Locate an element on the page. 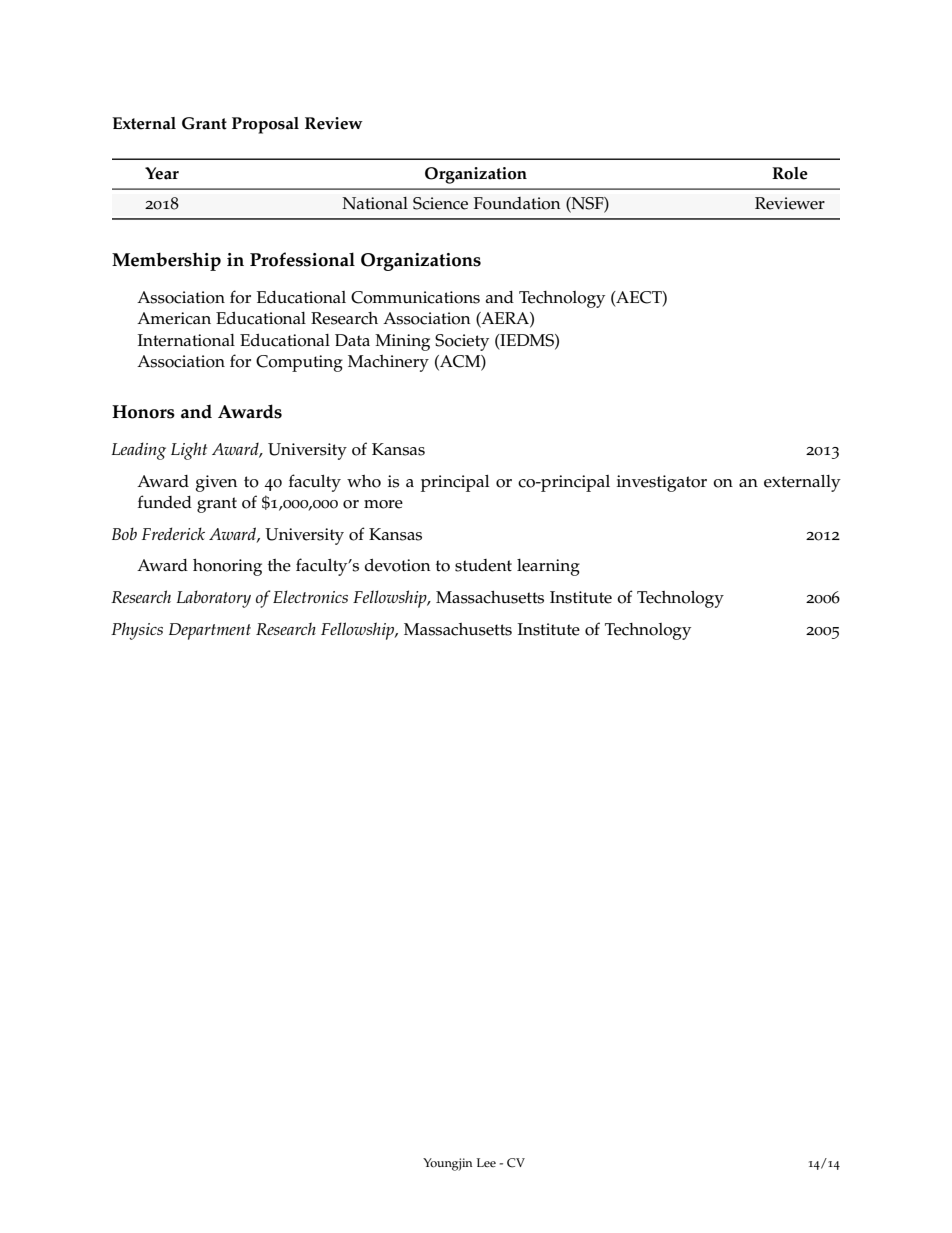 Image resolution: width=952 pixels, height=1233 pixels. student is located at coordinates (483, 565).
